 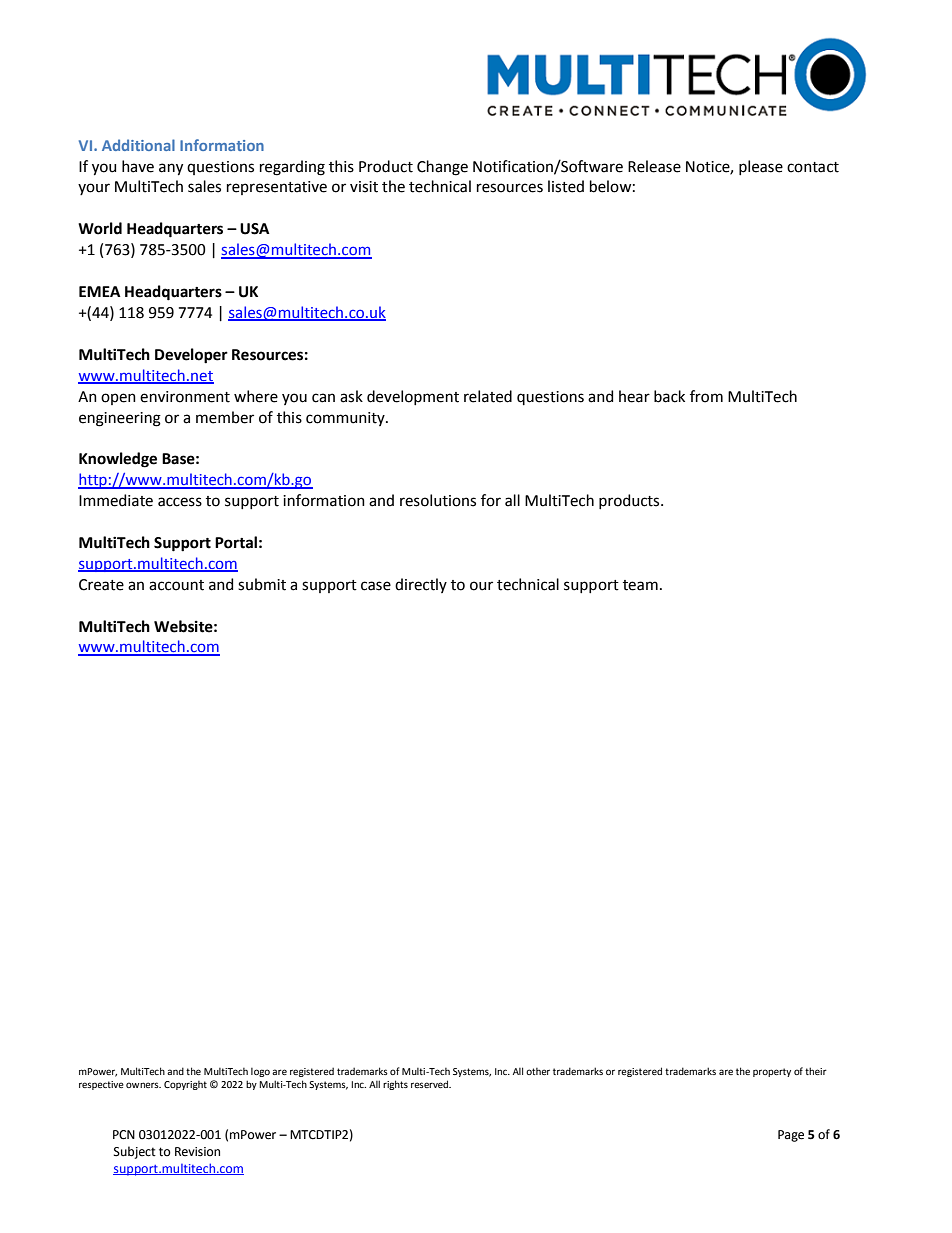 I want to click on directly, so click(x=421, y=585).
